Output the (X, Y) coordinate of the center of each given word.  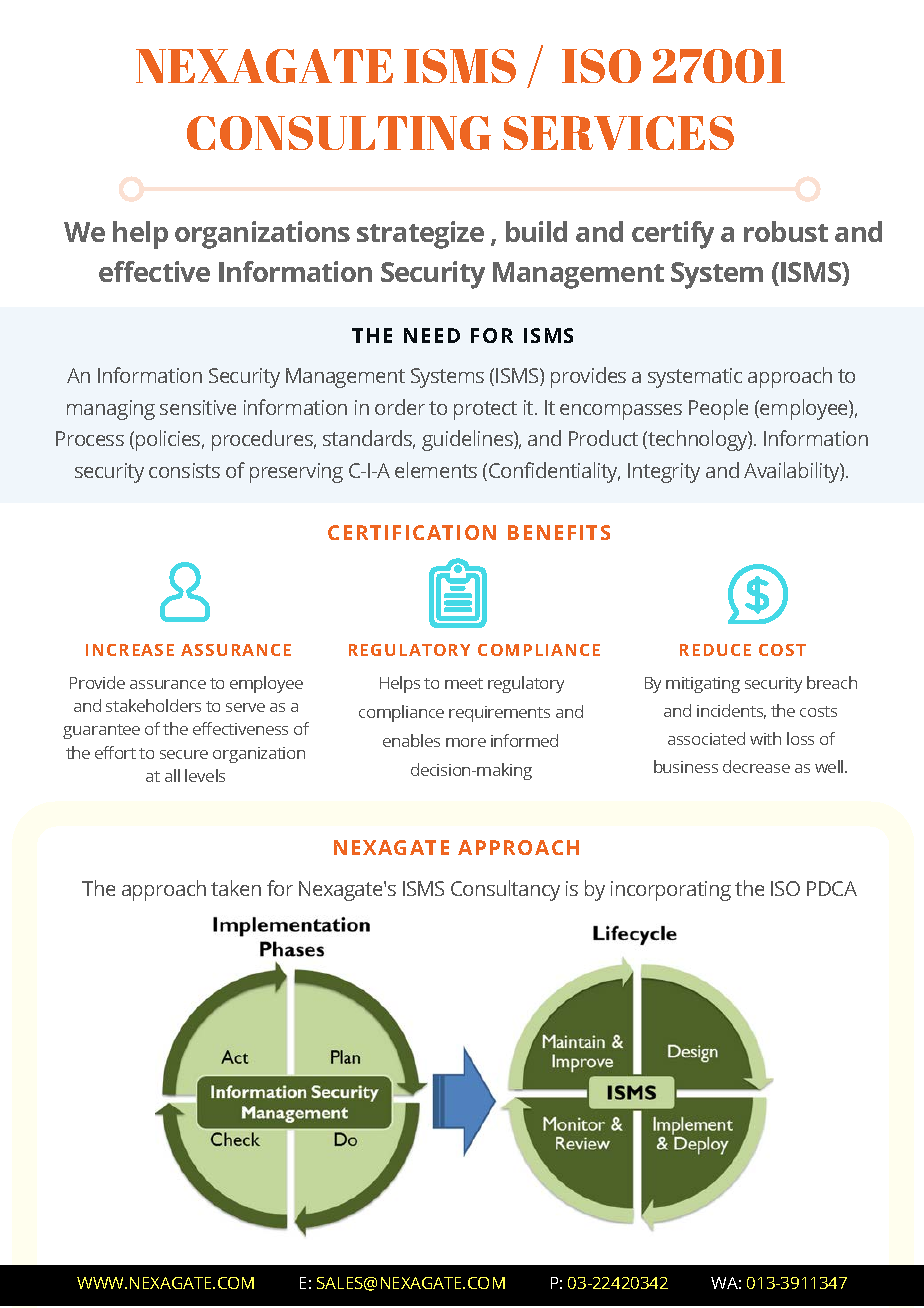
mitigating (703, 685)
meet (464, 683)
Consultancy (505, 890)
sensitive (198, 407)
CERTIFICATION (412, 532)
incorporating (671, 891)
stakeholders (153, 705)
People (718, 409)
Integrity (664, 473)
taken (236, 888)
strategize (420, 235)
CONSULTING (339, 133)
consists (184, 470)
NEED (432, 335)
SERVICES (618, 133)
